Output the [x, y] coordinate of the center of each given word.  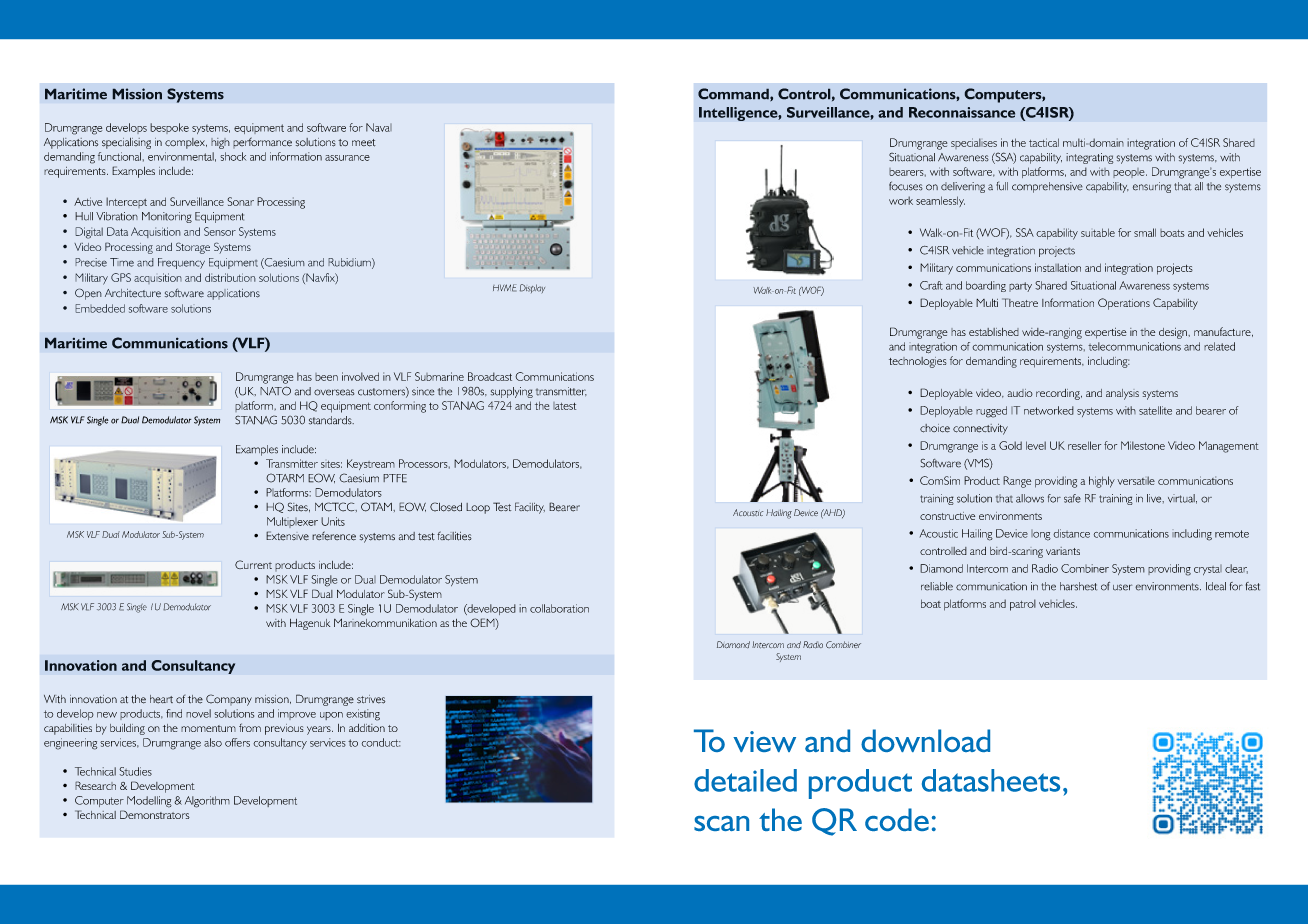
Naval [379, 127]
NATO [275, 391]
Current [253, 564]
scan [721, 823]
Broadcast [490, 376]
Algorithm [207, 802]
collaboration [559, 608]
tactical [1044, 142]
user [1122, 587]
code [897, 819]
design [1174, 333]
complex [186, 143]
